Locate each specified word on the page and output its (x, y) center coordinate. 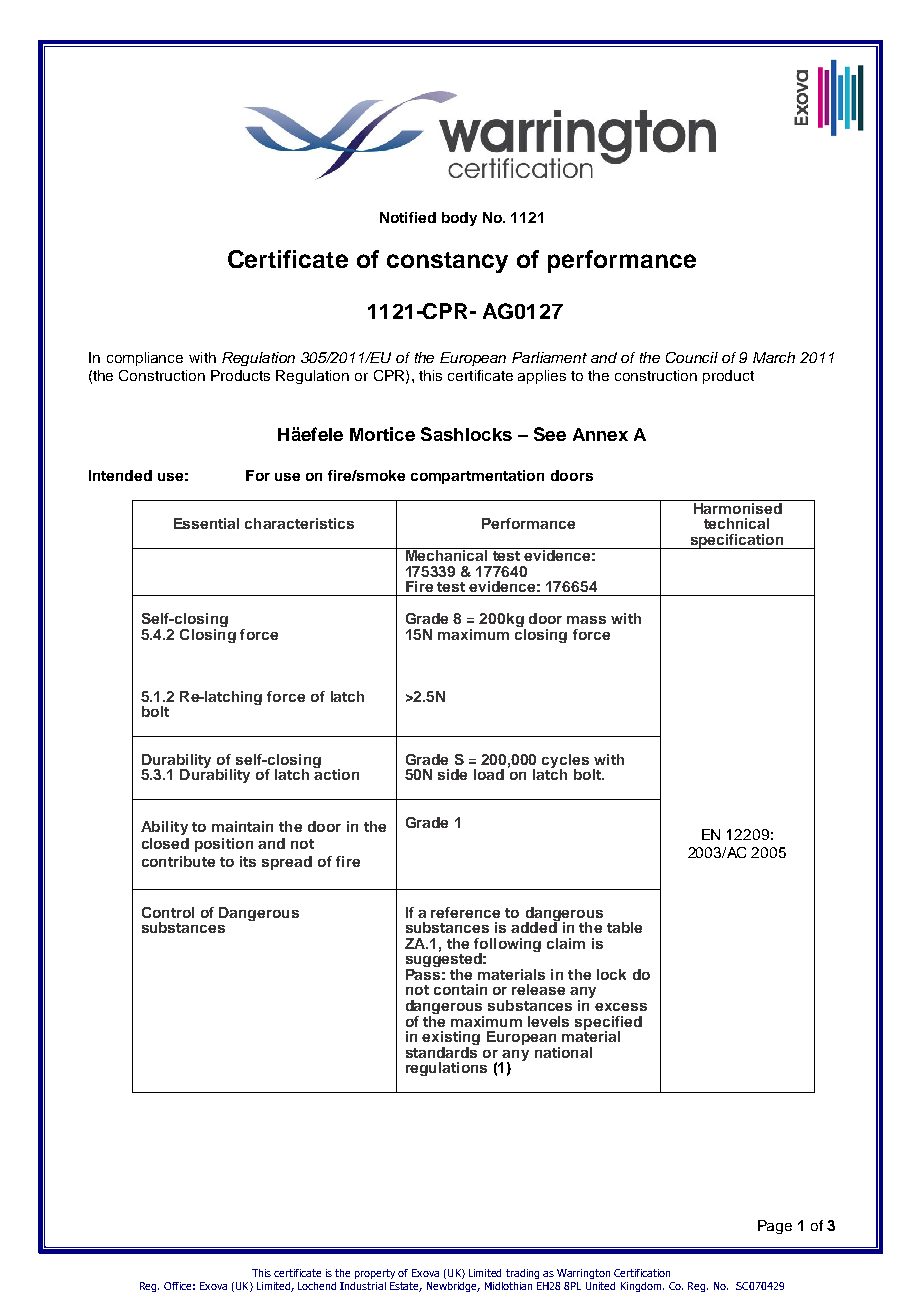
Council (692, 357)
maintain (242, 826)
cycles (565, 762)
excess (621, 1007)
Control (168, 912)
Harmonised (737, 507)
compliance (145, 359)
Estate (406, 1287)
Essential (206, 523)
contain (460, 989)
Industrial (363, 1286)
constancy (447, 262)
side (452, 774)
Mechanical (446, 554)
